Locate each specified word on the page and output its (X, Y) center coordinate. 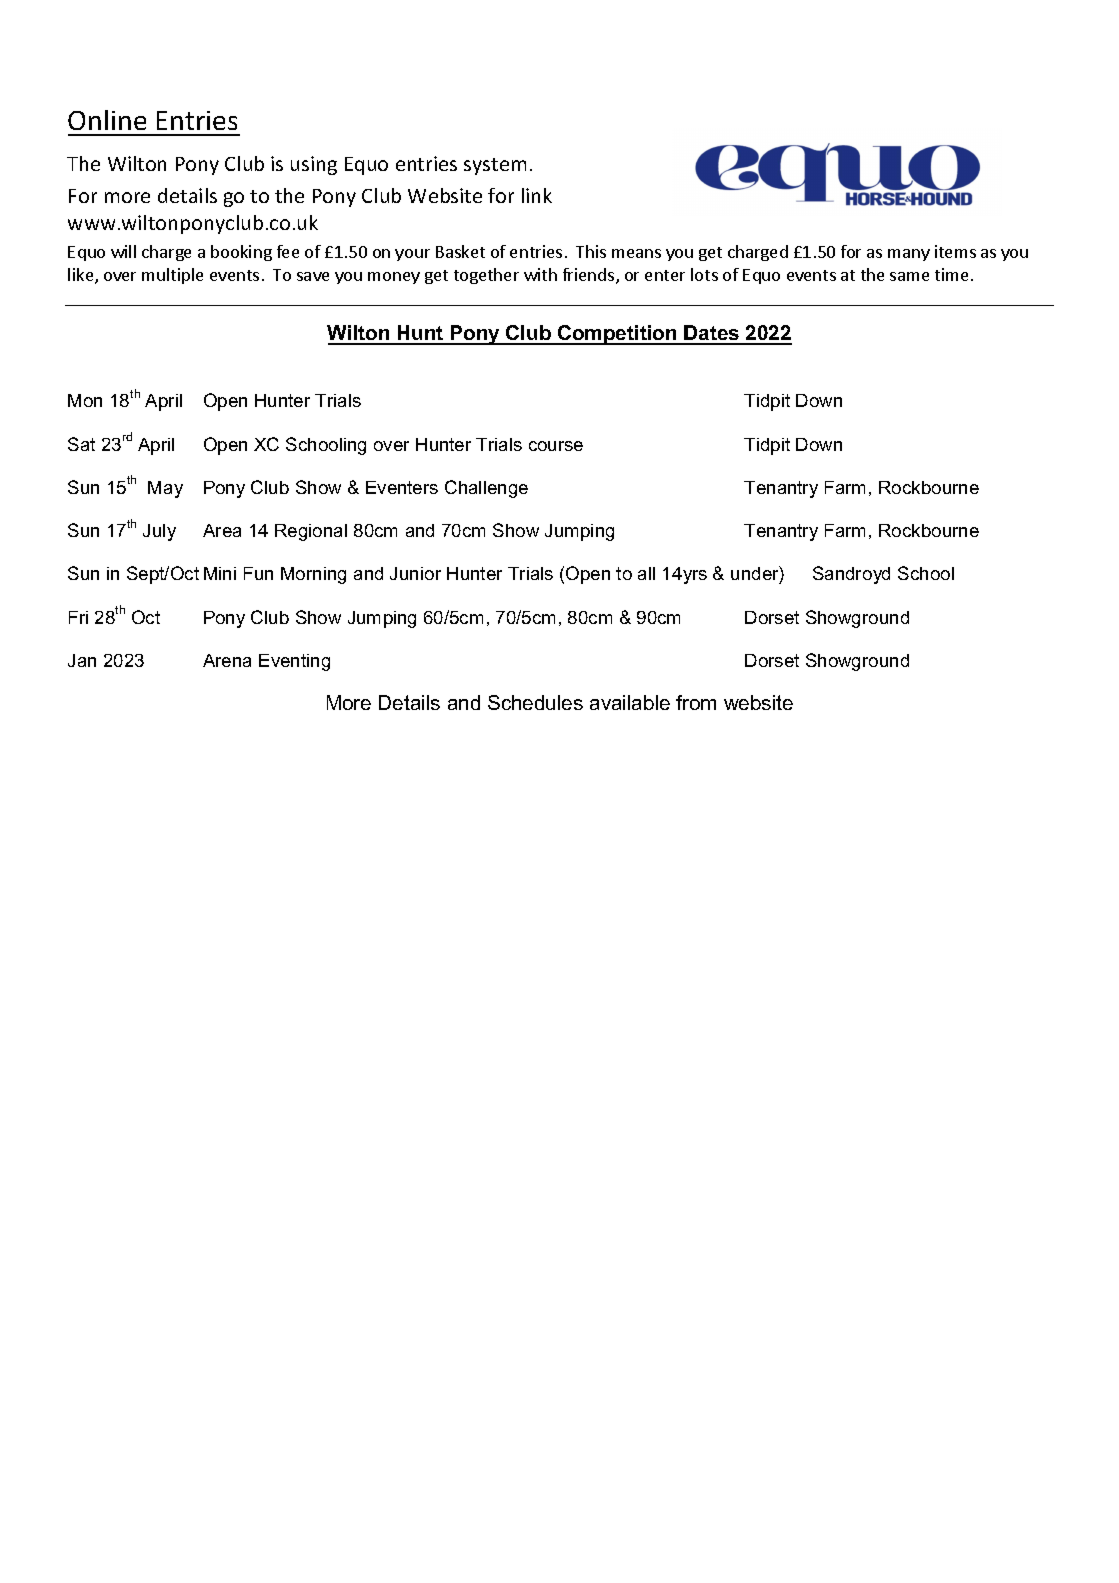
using (314, 165)
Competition (617, 335)
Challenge (486, 489)
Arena (227, 660)
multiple (172, 276)
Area (222, 530)
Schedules (535, 702)
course (556, 446)
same (909, 276)
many (909, 255)
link (537, 195)
